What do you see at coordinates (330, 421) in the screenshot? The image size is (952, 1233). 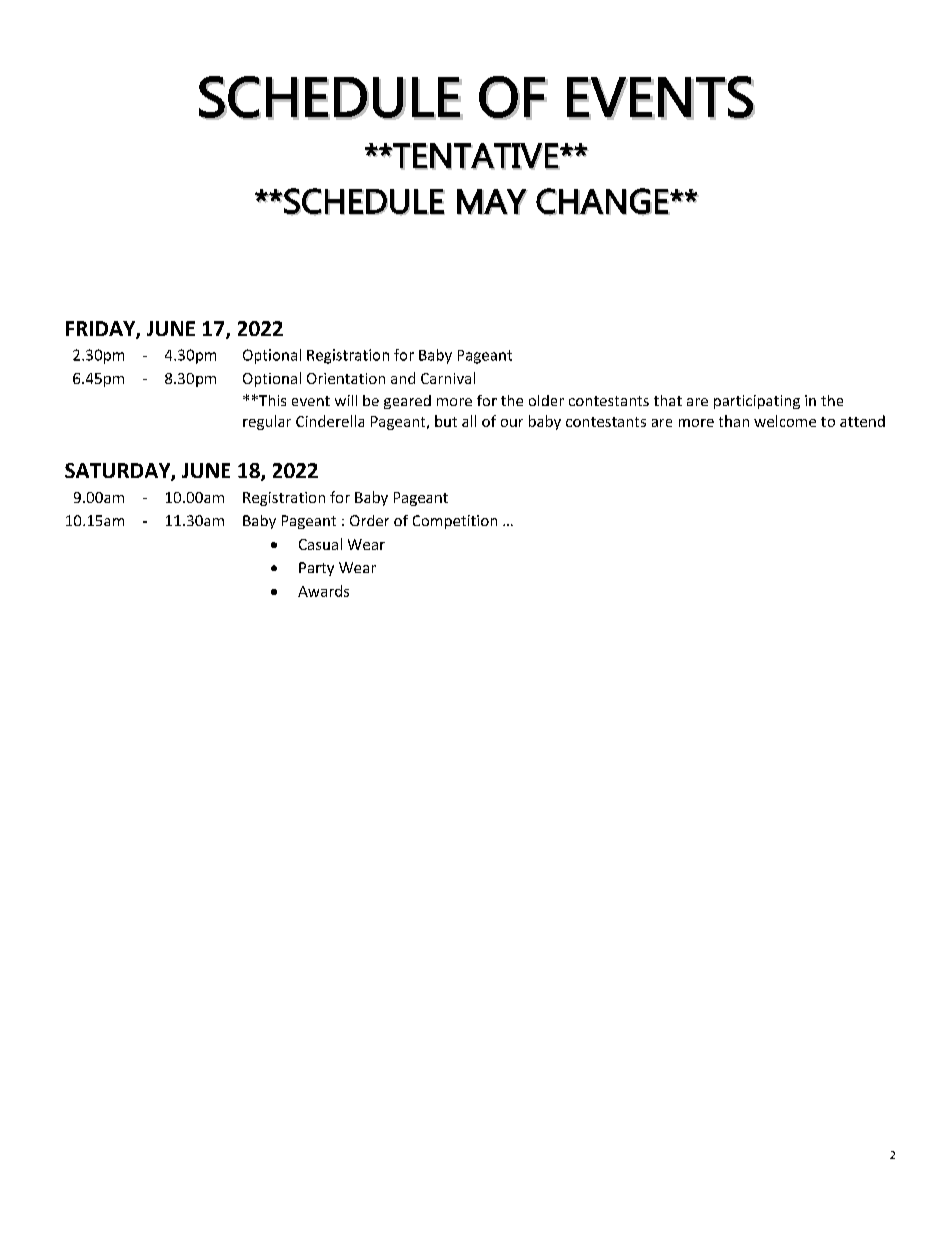 I see `Cinderella` at bounding box center [330, 421].
